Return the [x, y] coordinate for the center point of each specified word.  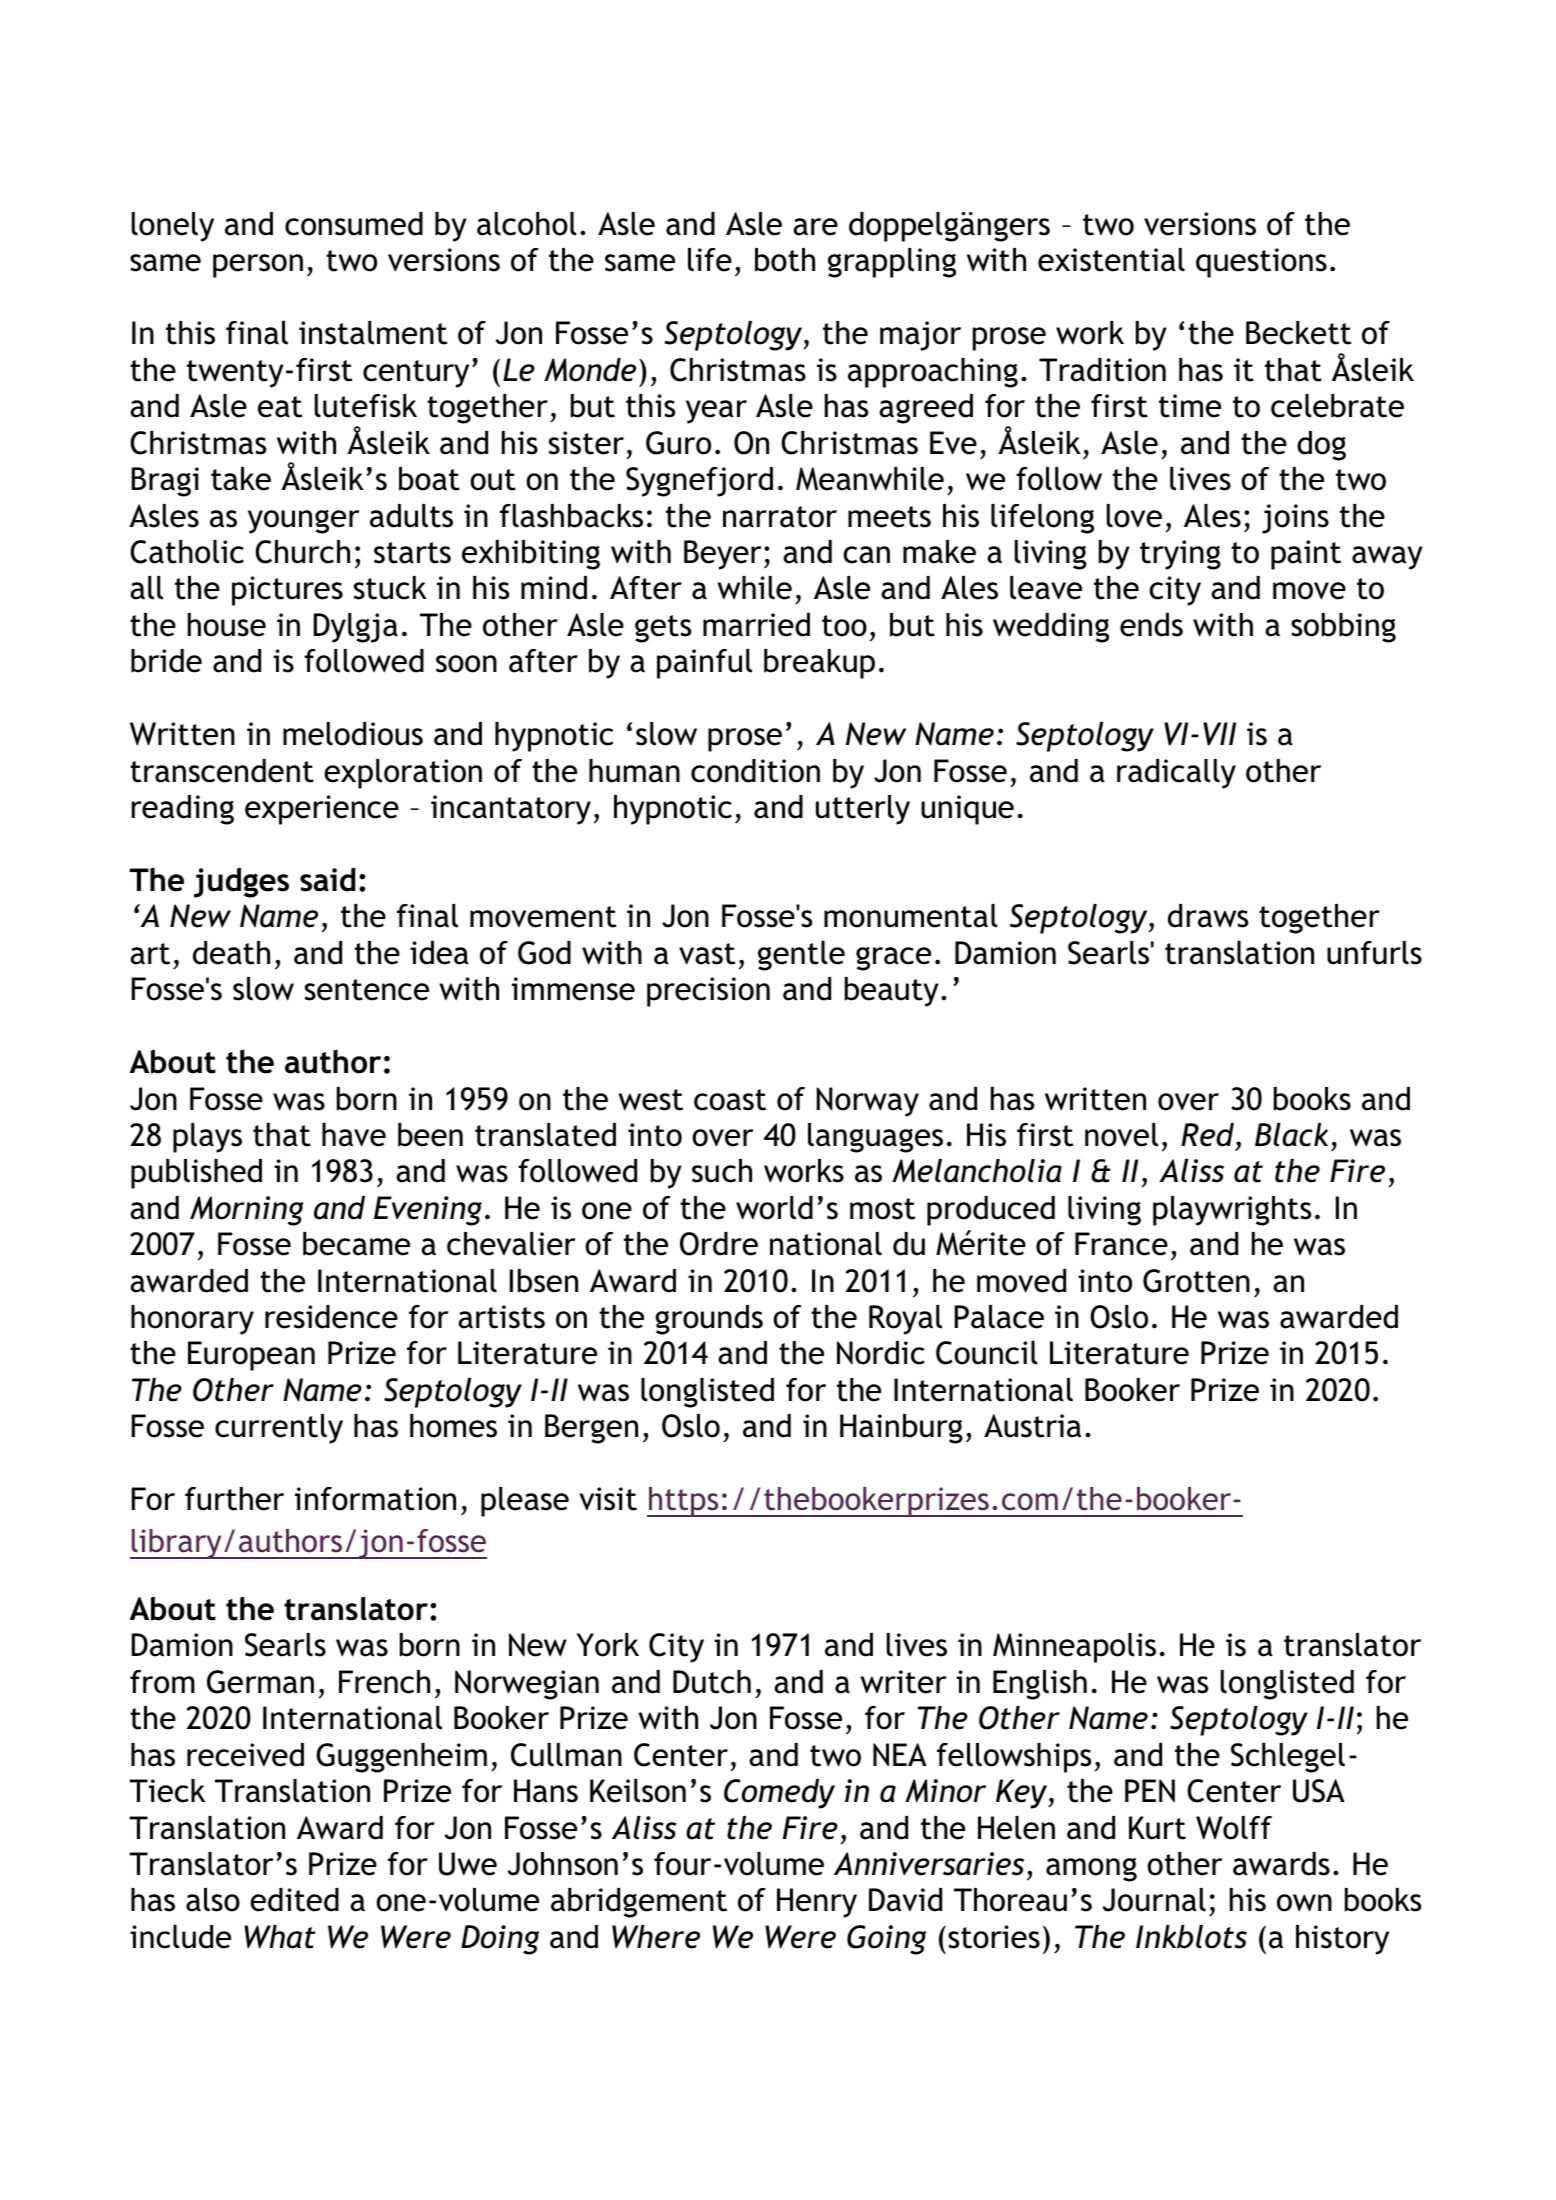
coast [730, 1100]
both [785, 260]
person [258, 266]
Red [1207, 1135]
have [354, 1135]
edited [294, 1900]
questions [1261, 263]
